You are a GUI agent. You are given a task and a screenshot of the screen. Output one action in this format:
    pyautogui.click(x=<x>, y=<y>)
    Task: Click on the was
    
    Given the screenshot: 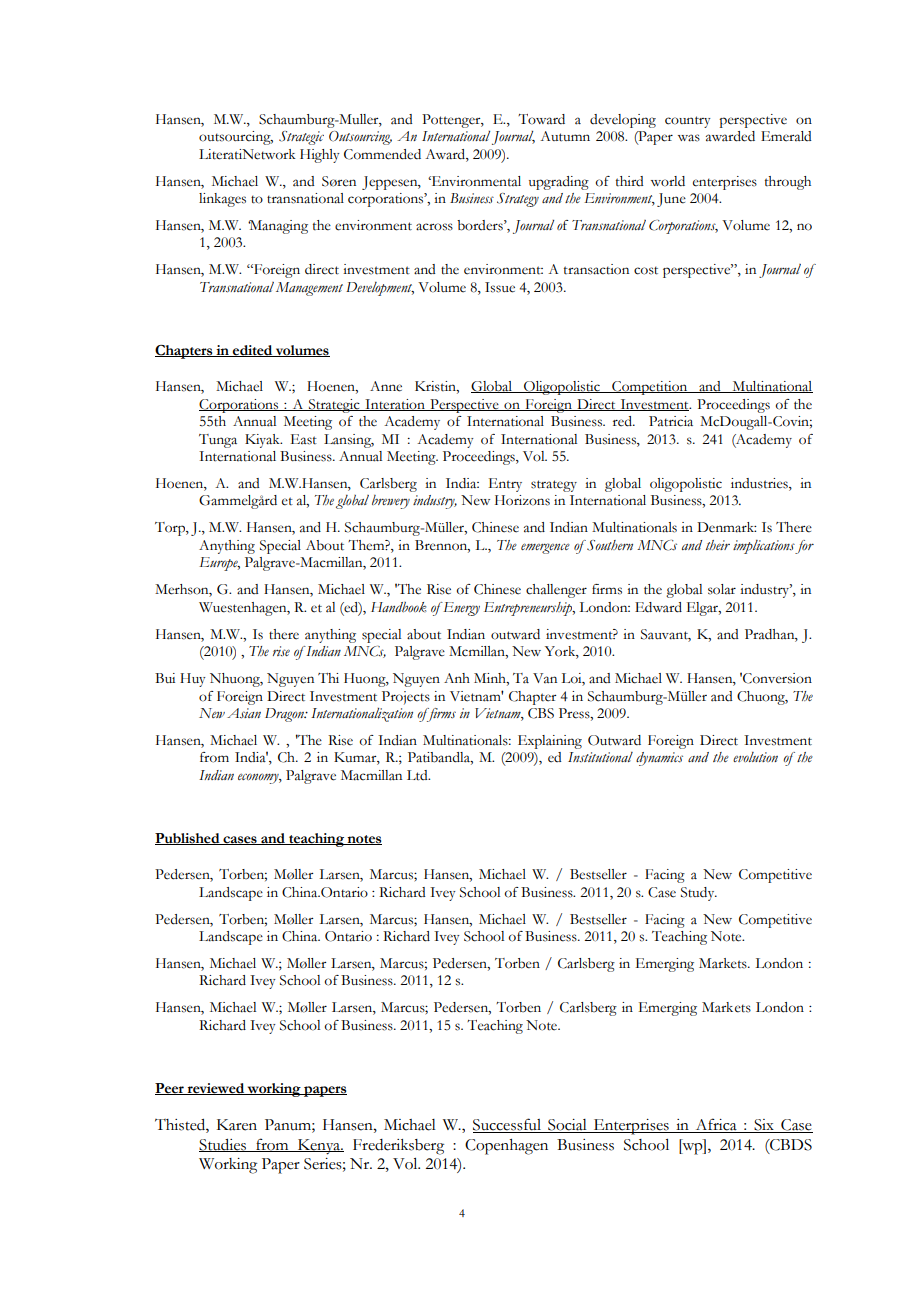 What is the action you would take?
    pyautogui.click(x=689, y=138)
